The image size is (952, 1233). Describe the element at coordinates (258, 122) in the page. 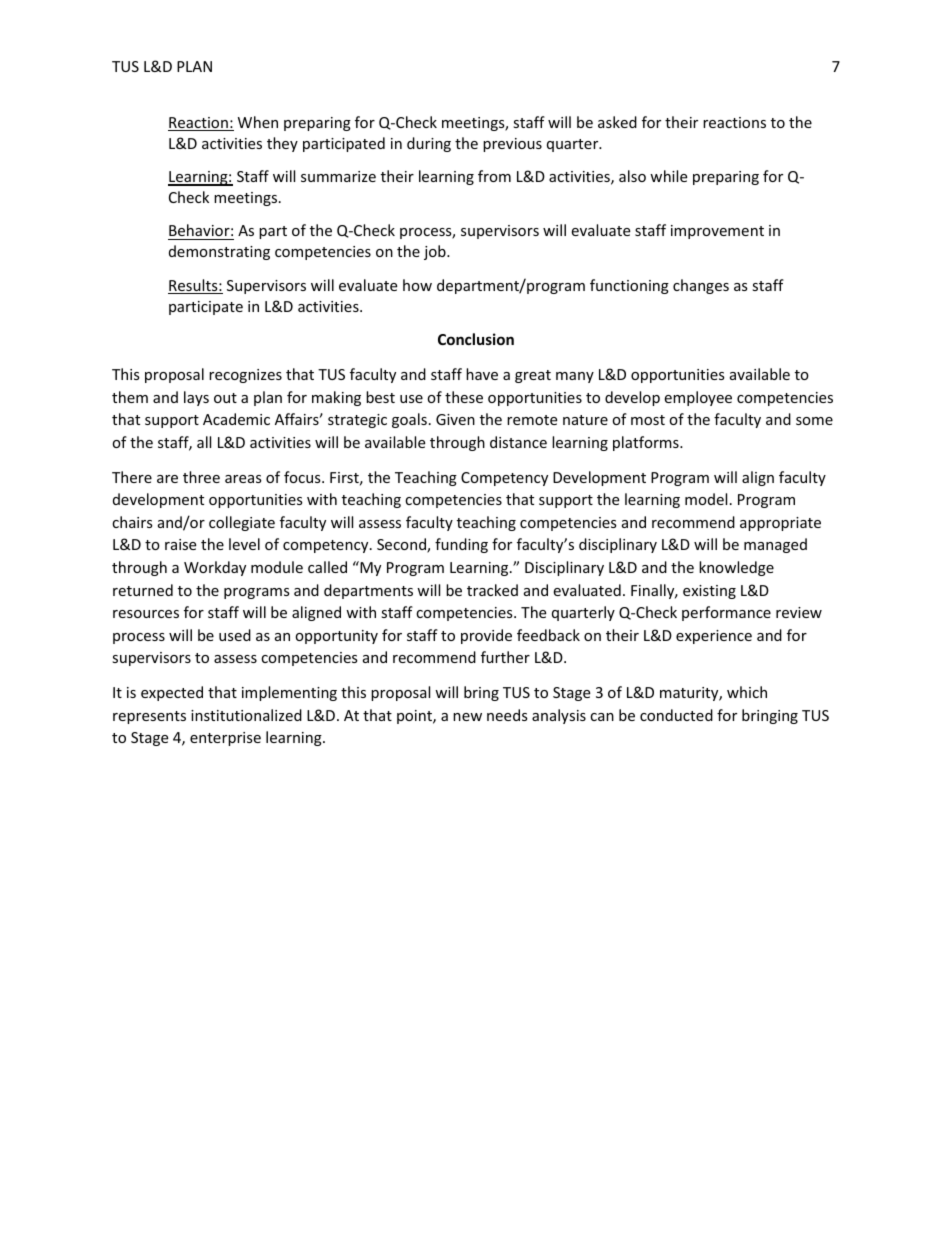

I see `When` at that location.
